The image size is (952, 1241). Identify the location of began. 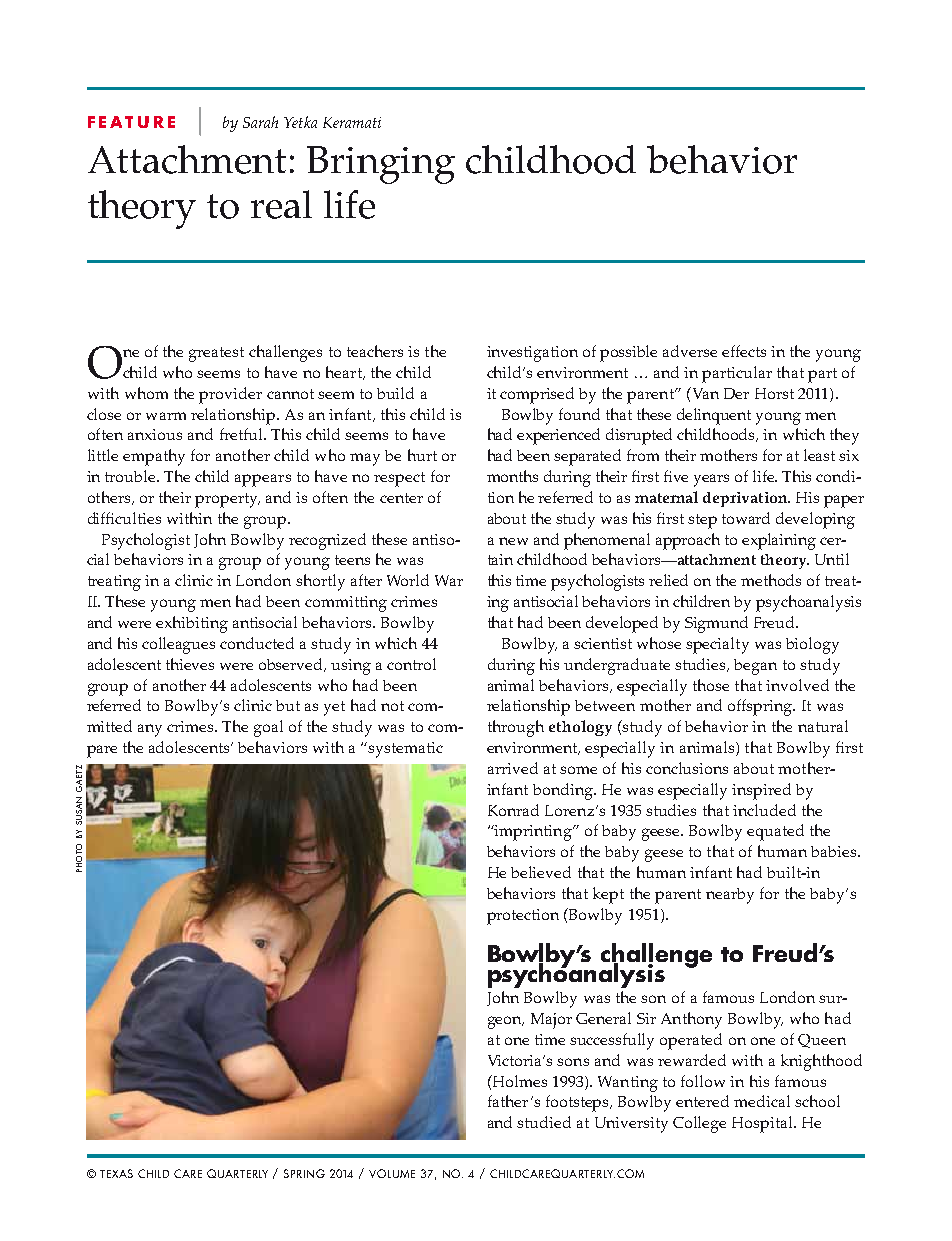
(755, 667).
